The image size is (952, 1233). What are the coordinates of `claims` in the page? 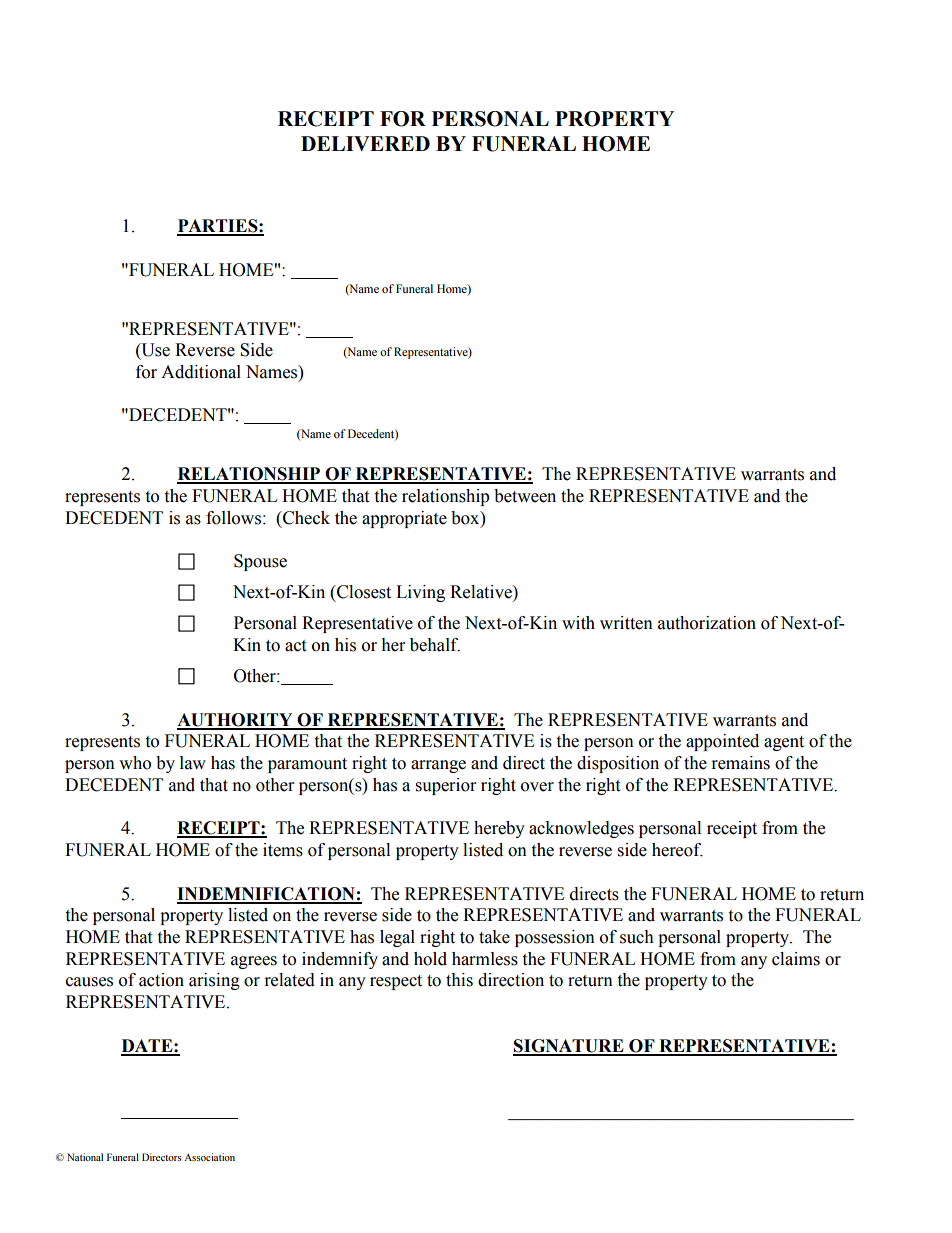 It's located at (796, 959).
